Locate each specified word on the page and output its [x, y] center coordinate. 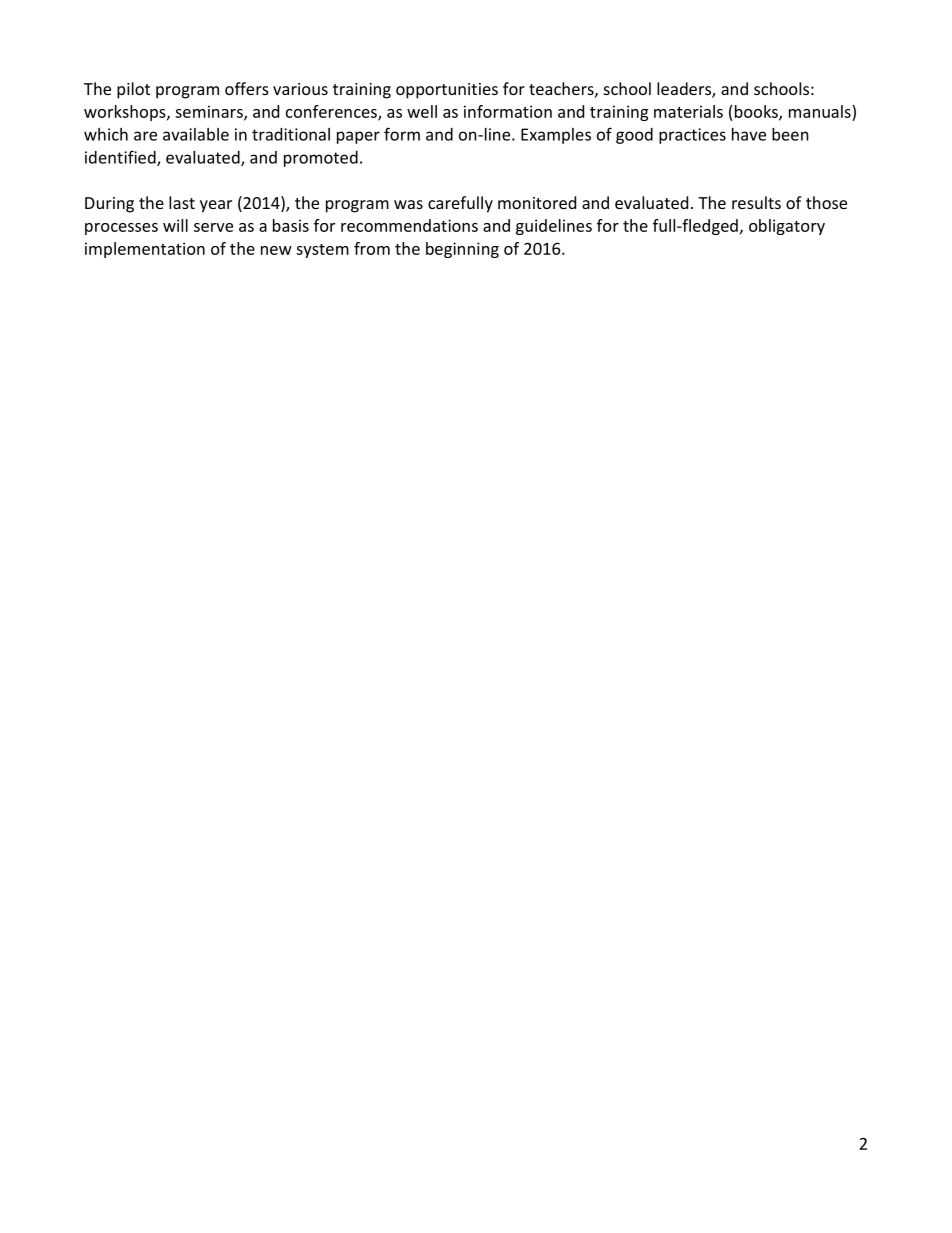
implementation [145, 250]
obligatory [787, 227]
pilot [133, 90]
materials [688, 111]
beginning [462, 250]
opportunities [447, 91]
